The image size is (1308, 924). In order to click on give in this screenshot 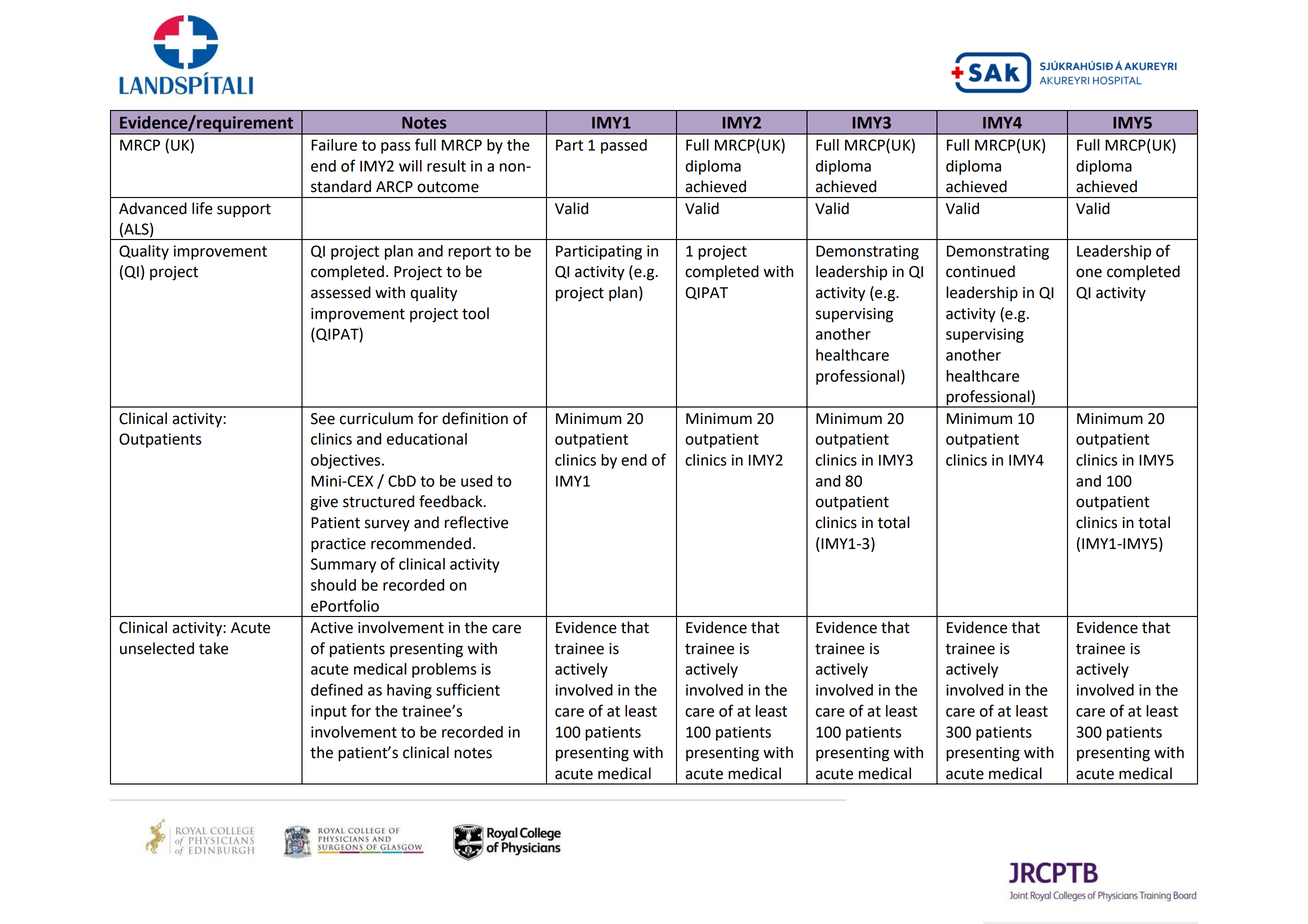, I will do `click(324, 503)`.
